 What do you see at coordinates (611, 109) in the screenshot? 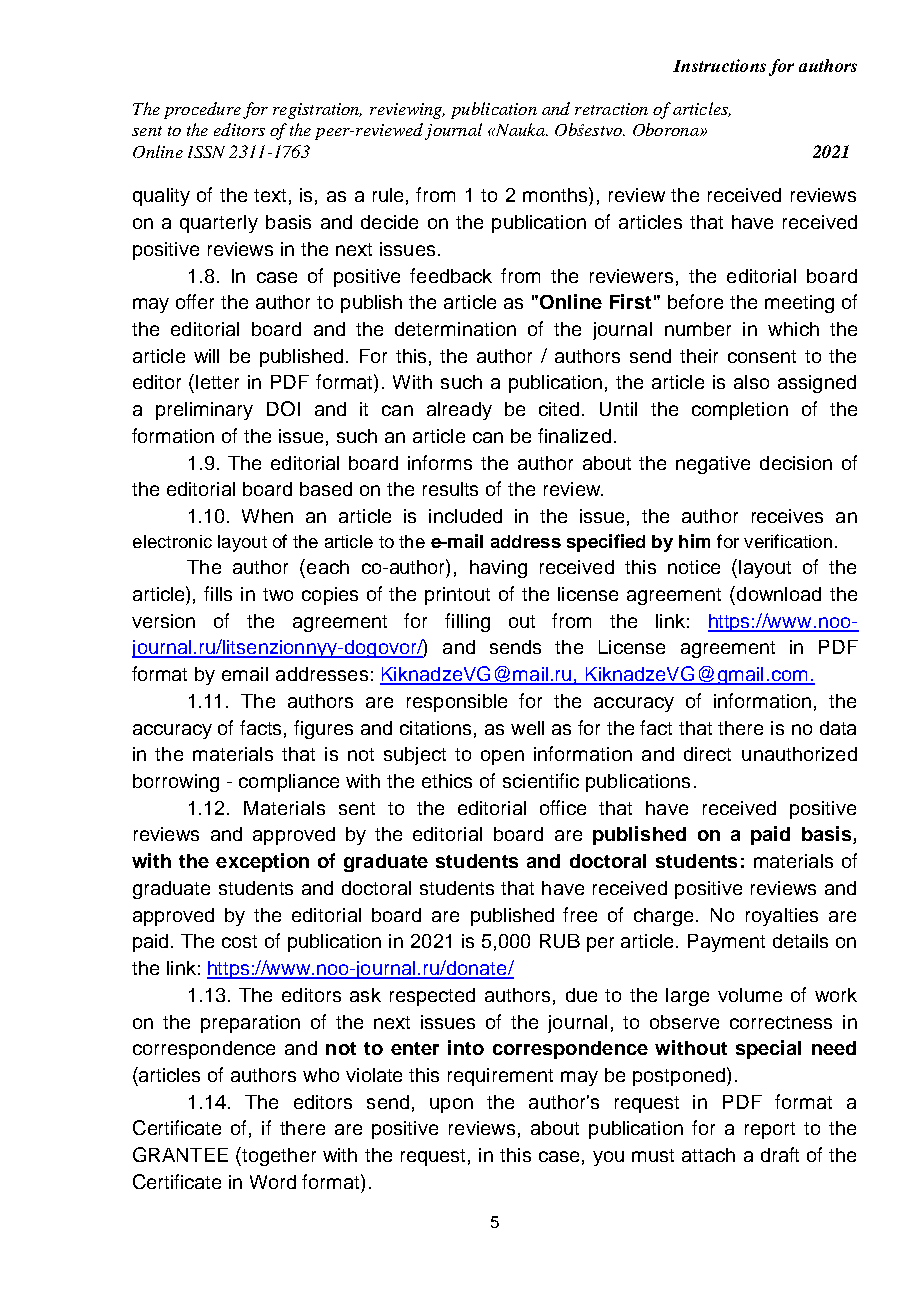
I see `retraction` at bounding box center [611, 109].
